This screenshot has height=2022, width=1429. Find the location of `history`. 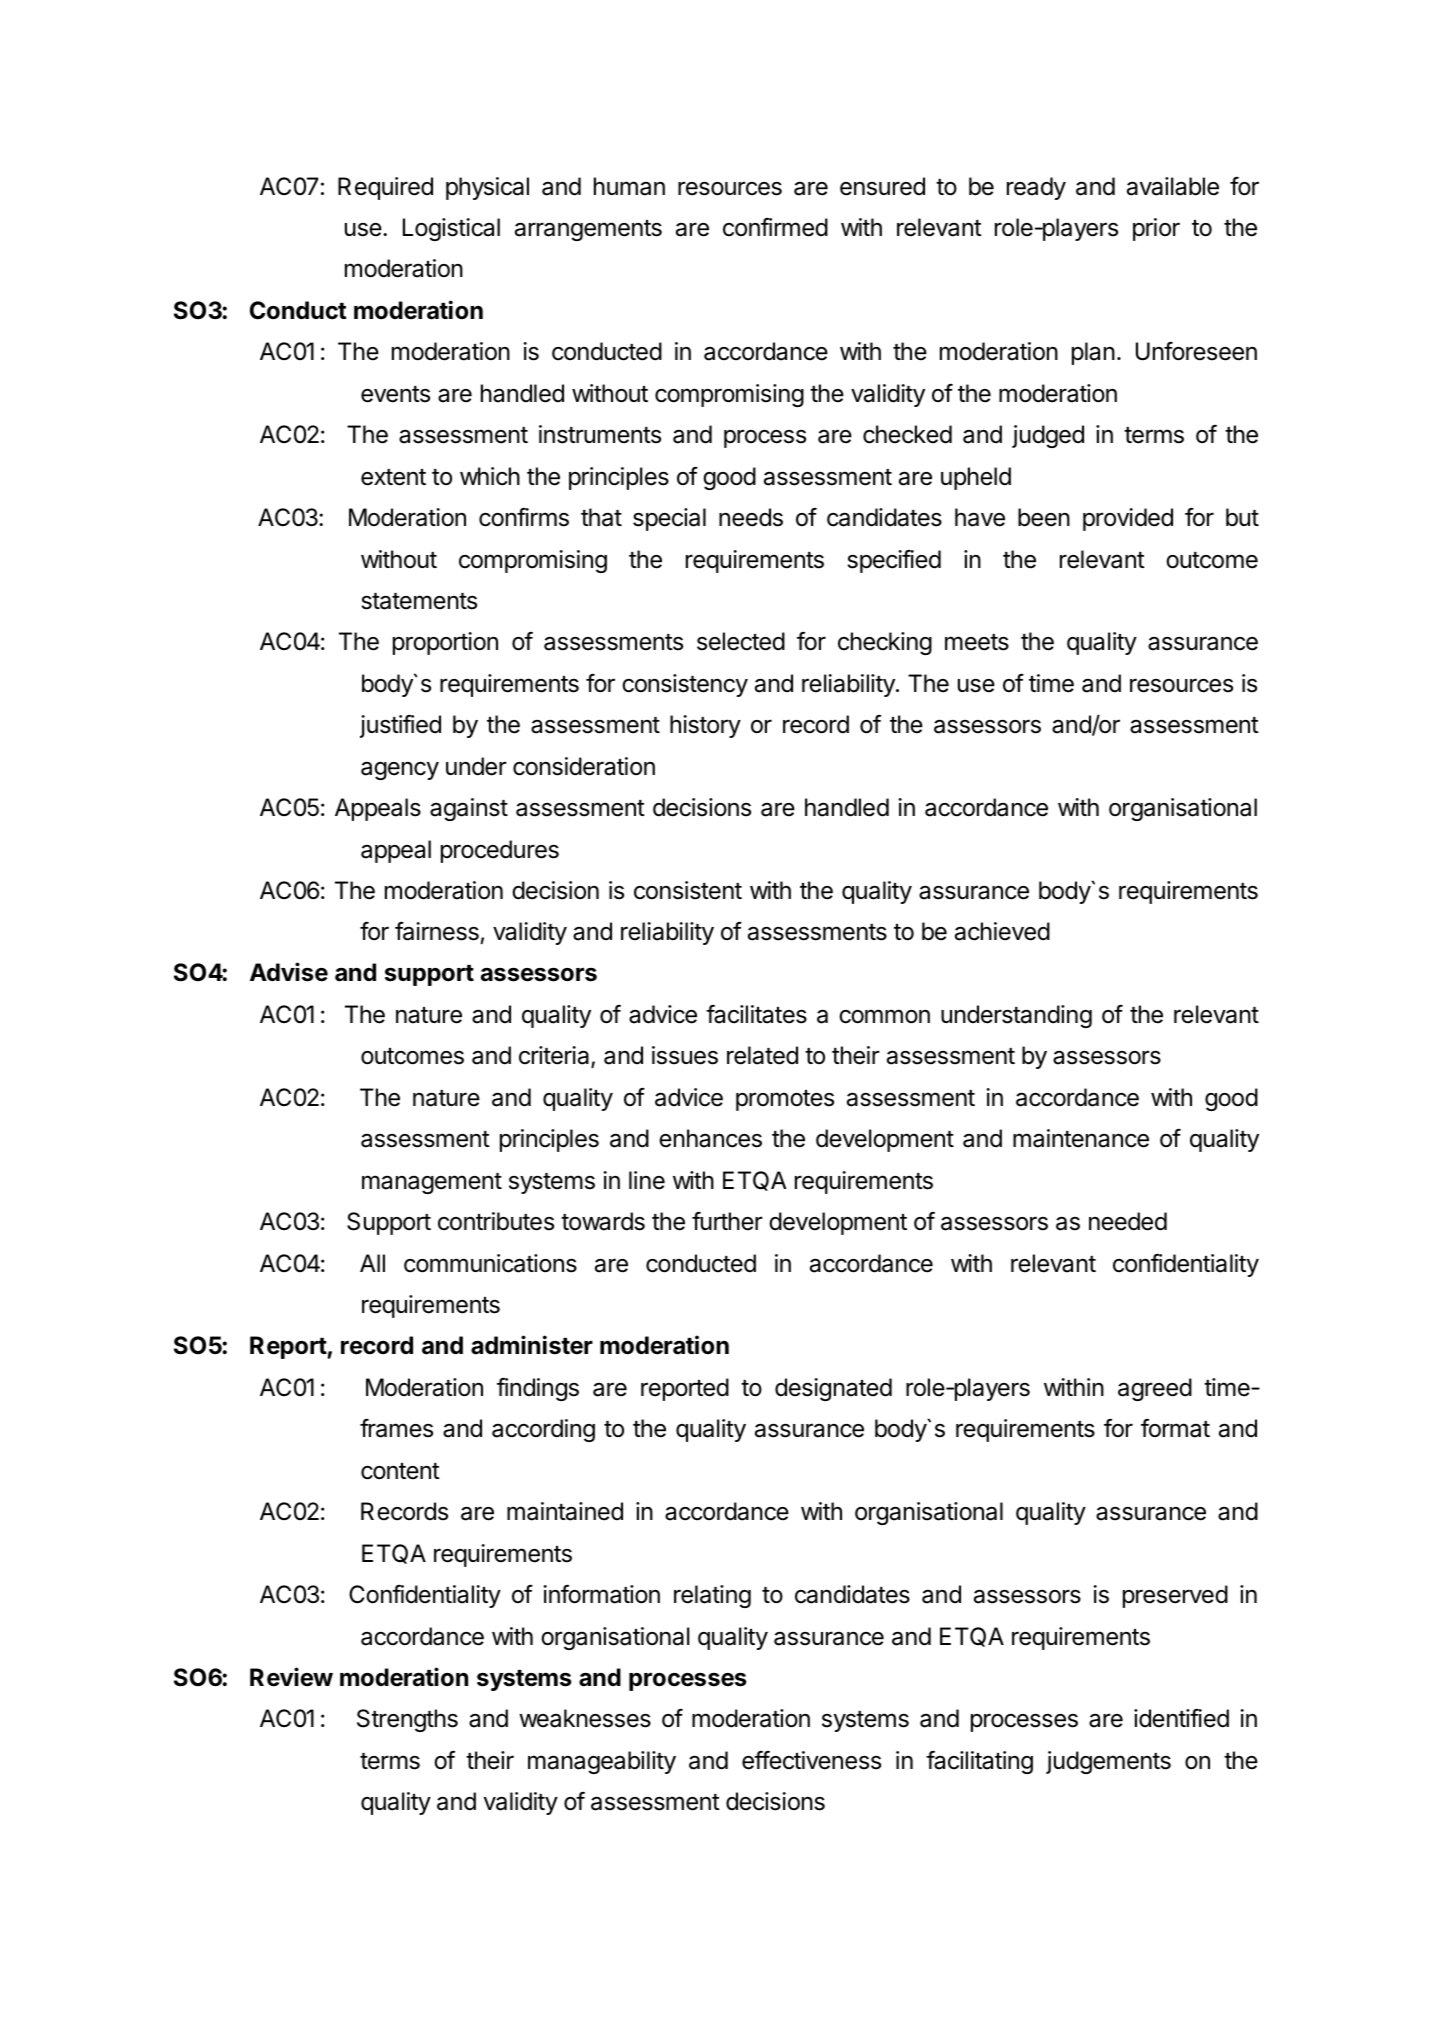

history is located at coordinates (705, 726).
